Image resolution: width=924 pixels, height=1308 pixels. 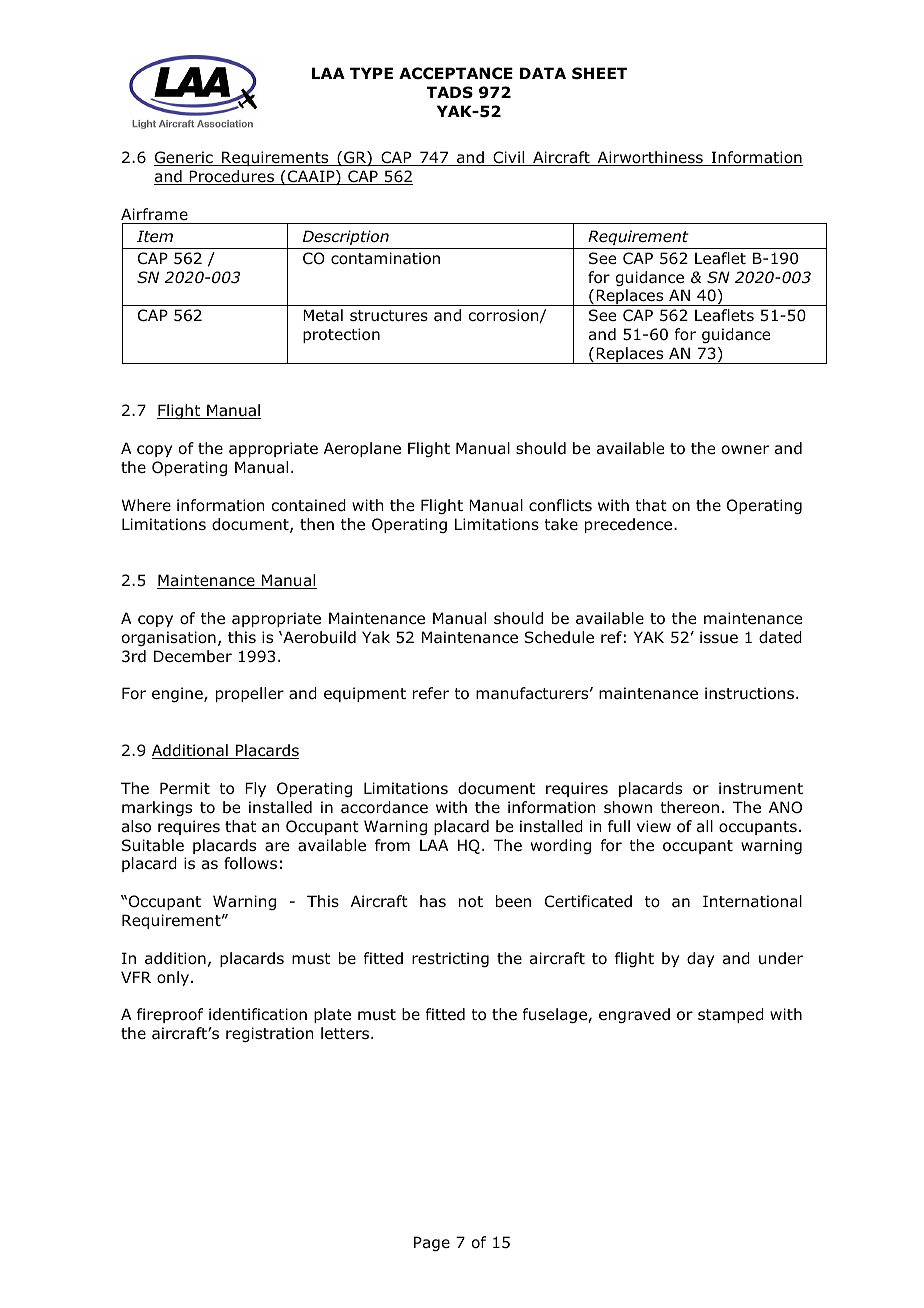 I want to click on refer, so click(x=431, y=693).
